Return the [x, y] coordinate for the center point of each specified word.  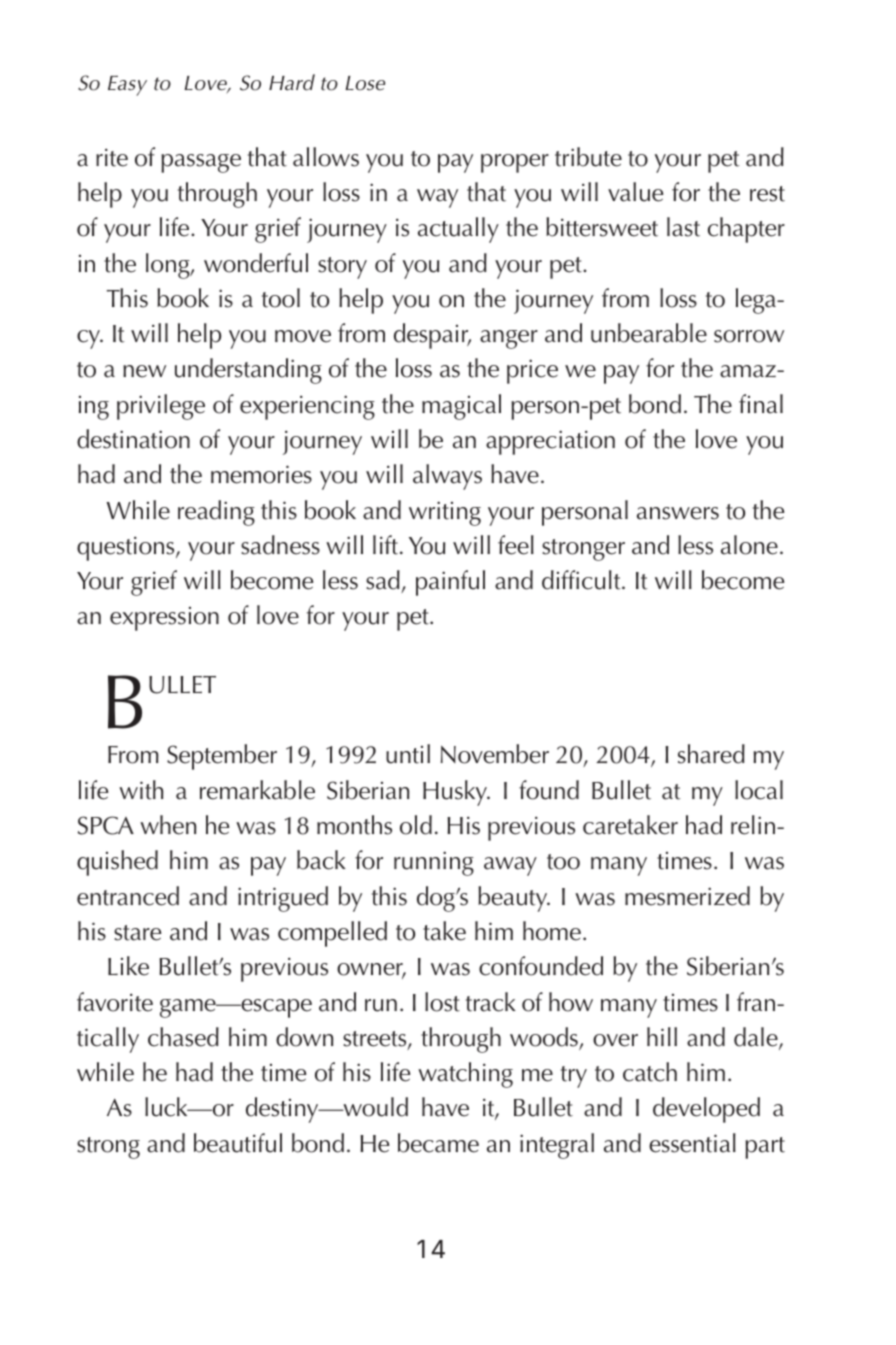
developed [706, 1110]
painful [450, 583]
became [438, 1143]
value [635, 192]
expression [164, 619]
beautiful [238, 1143]
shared [711, 754]
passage [201, 163]
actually [458, 230]
